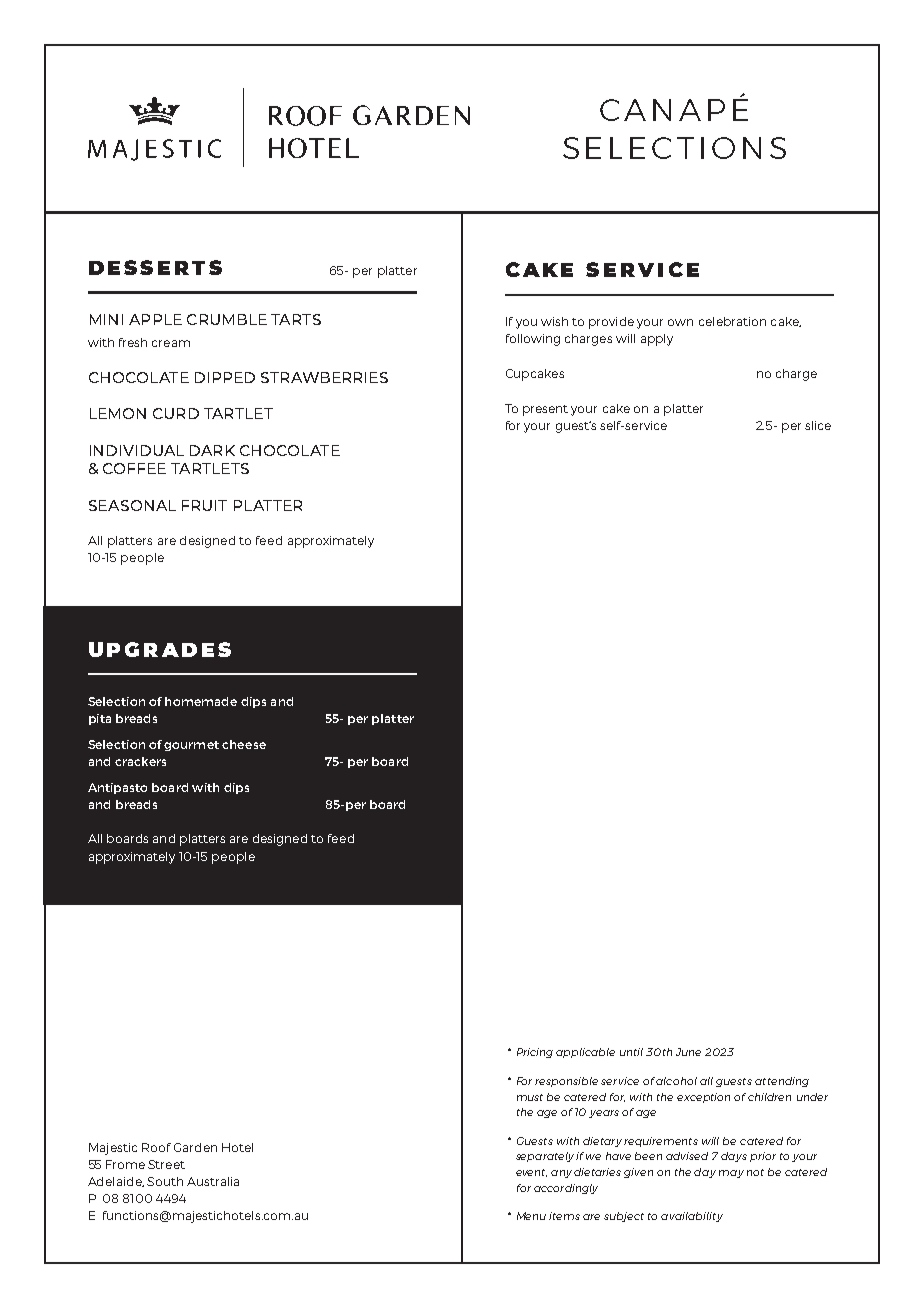 The image size is (924, 1308). I want to click on crackers, so click(140, 761).
